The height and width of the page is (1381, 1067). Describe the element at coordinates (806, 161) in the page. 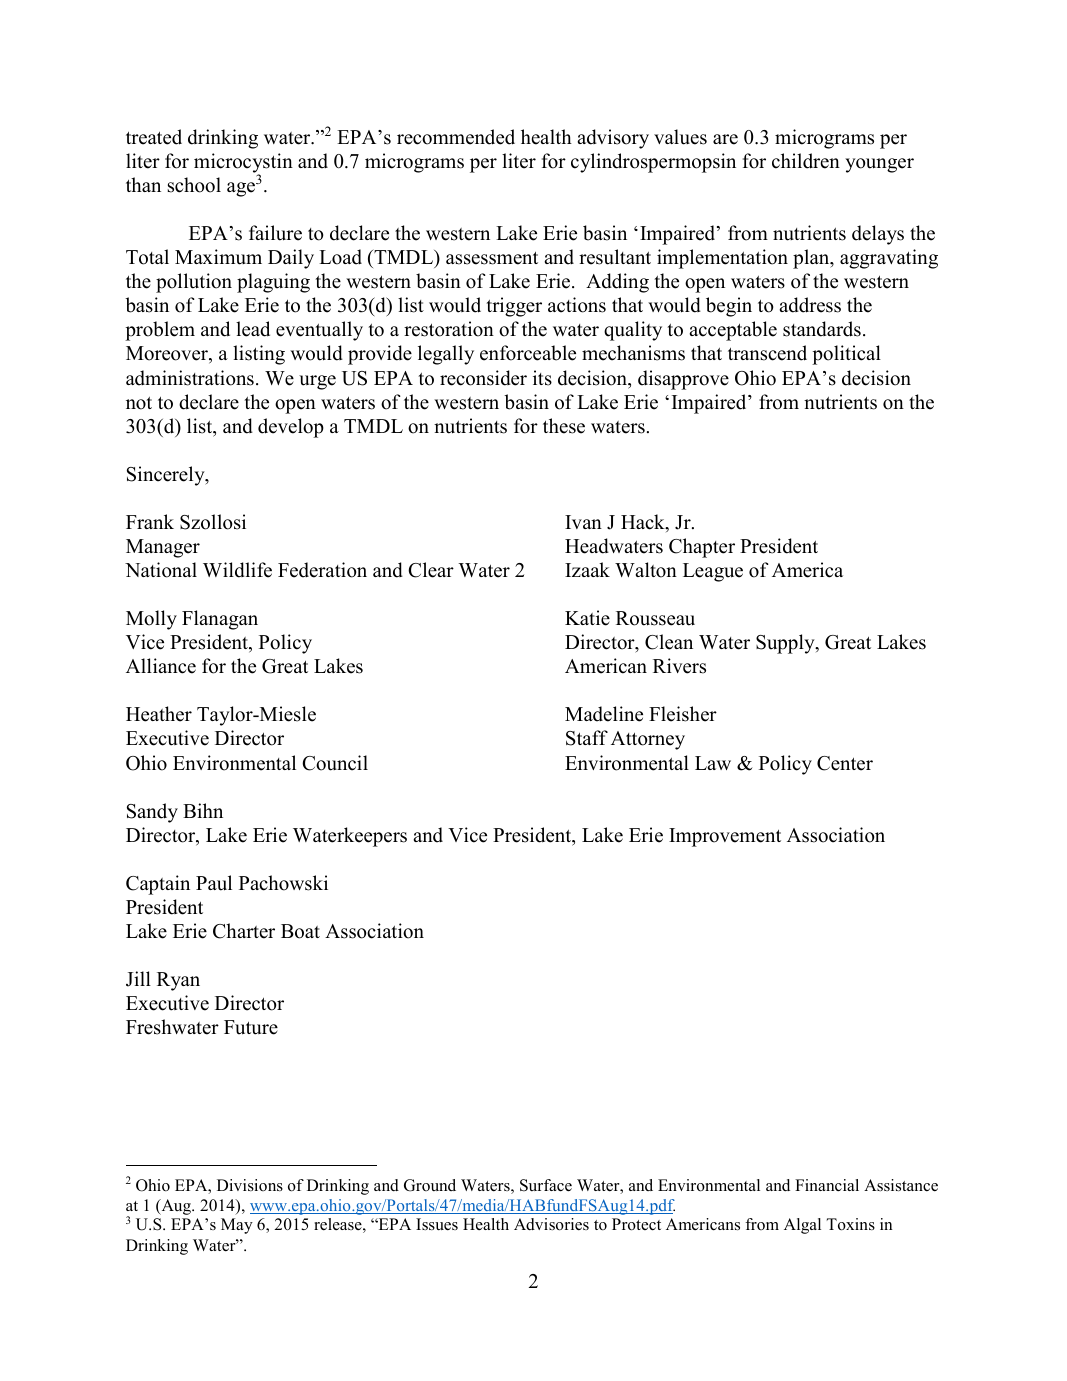

I see `children` at that location.
